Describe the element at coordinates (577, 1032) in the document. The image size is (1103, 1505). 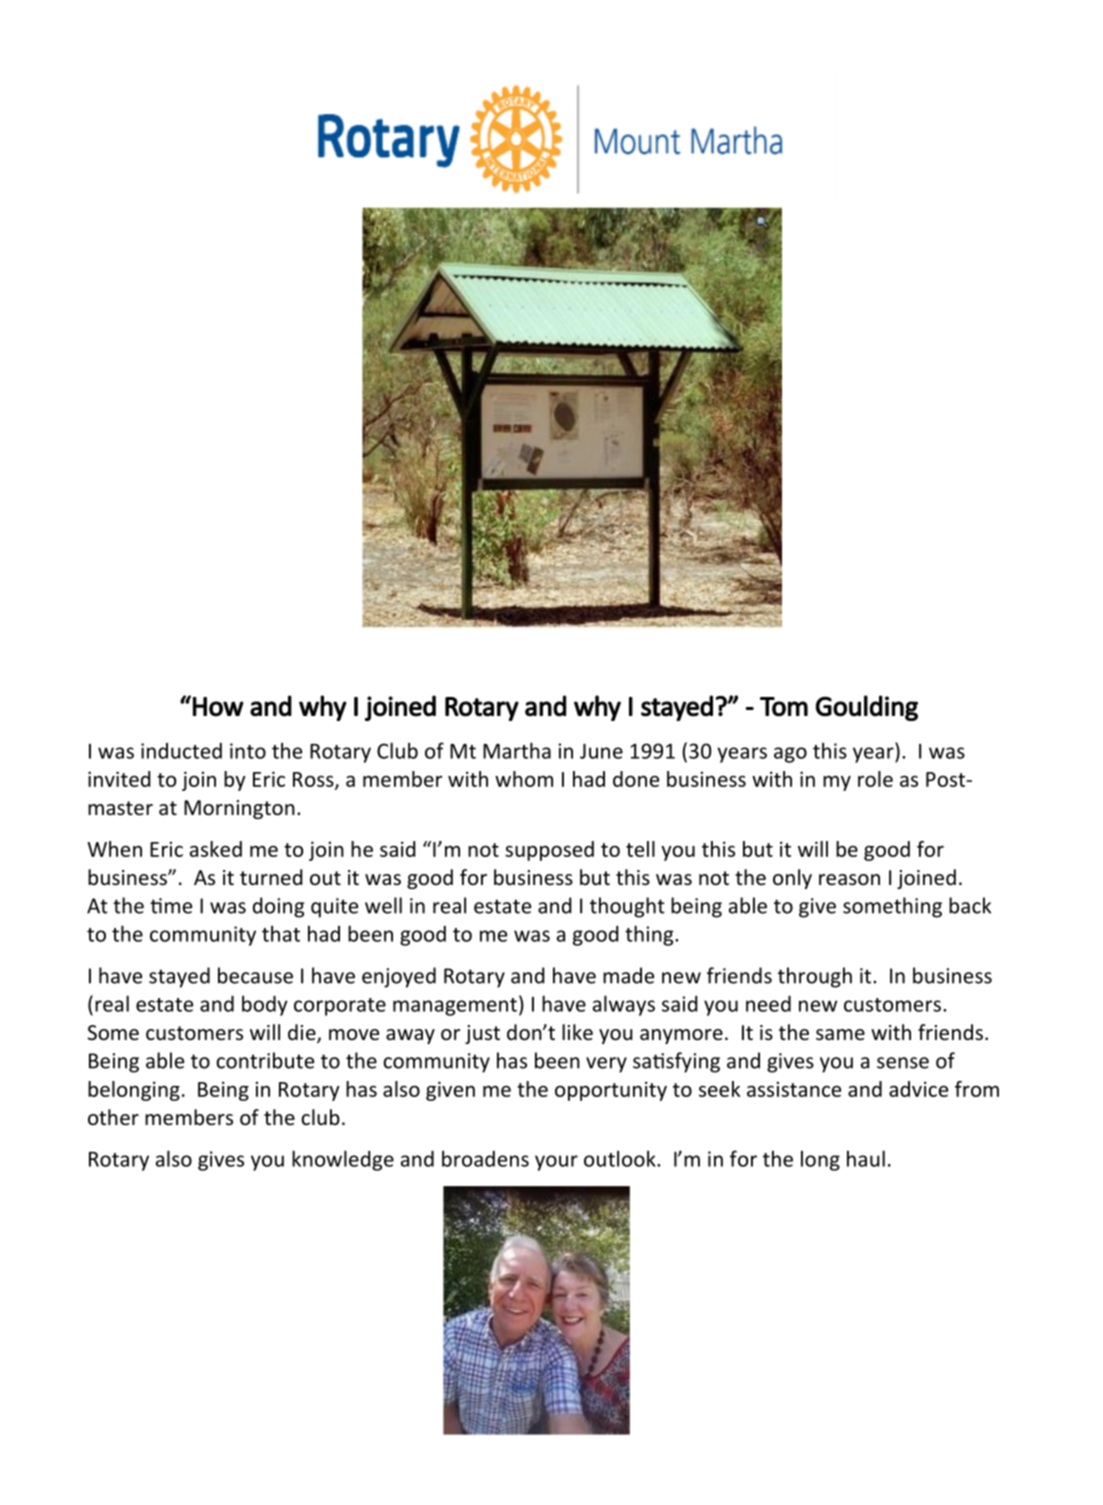
I see `like` at that location.
